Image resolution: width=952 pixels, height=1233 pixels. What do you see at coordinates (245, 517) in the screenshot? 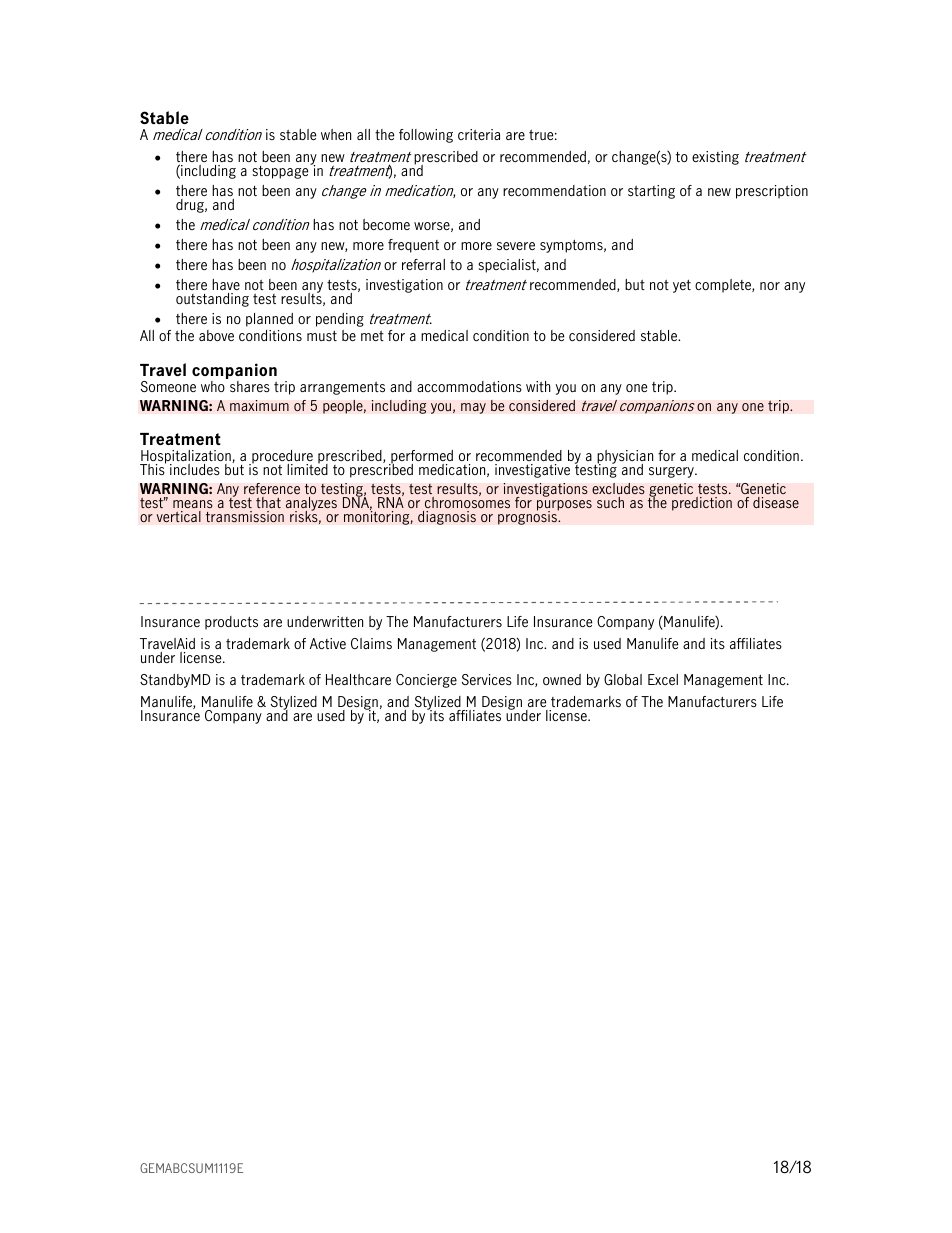
I see `transmission` at bounding box center [245, 517].
